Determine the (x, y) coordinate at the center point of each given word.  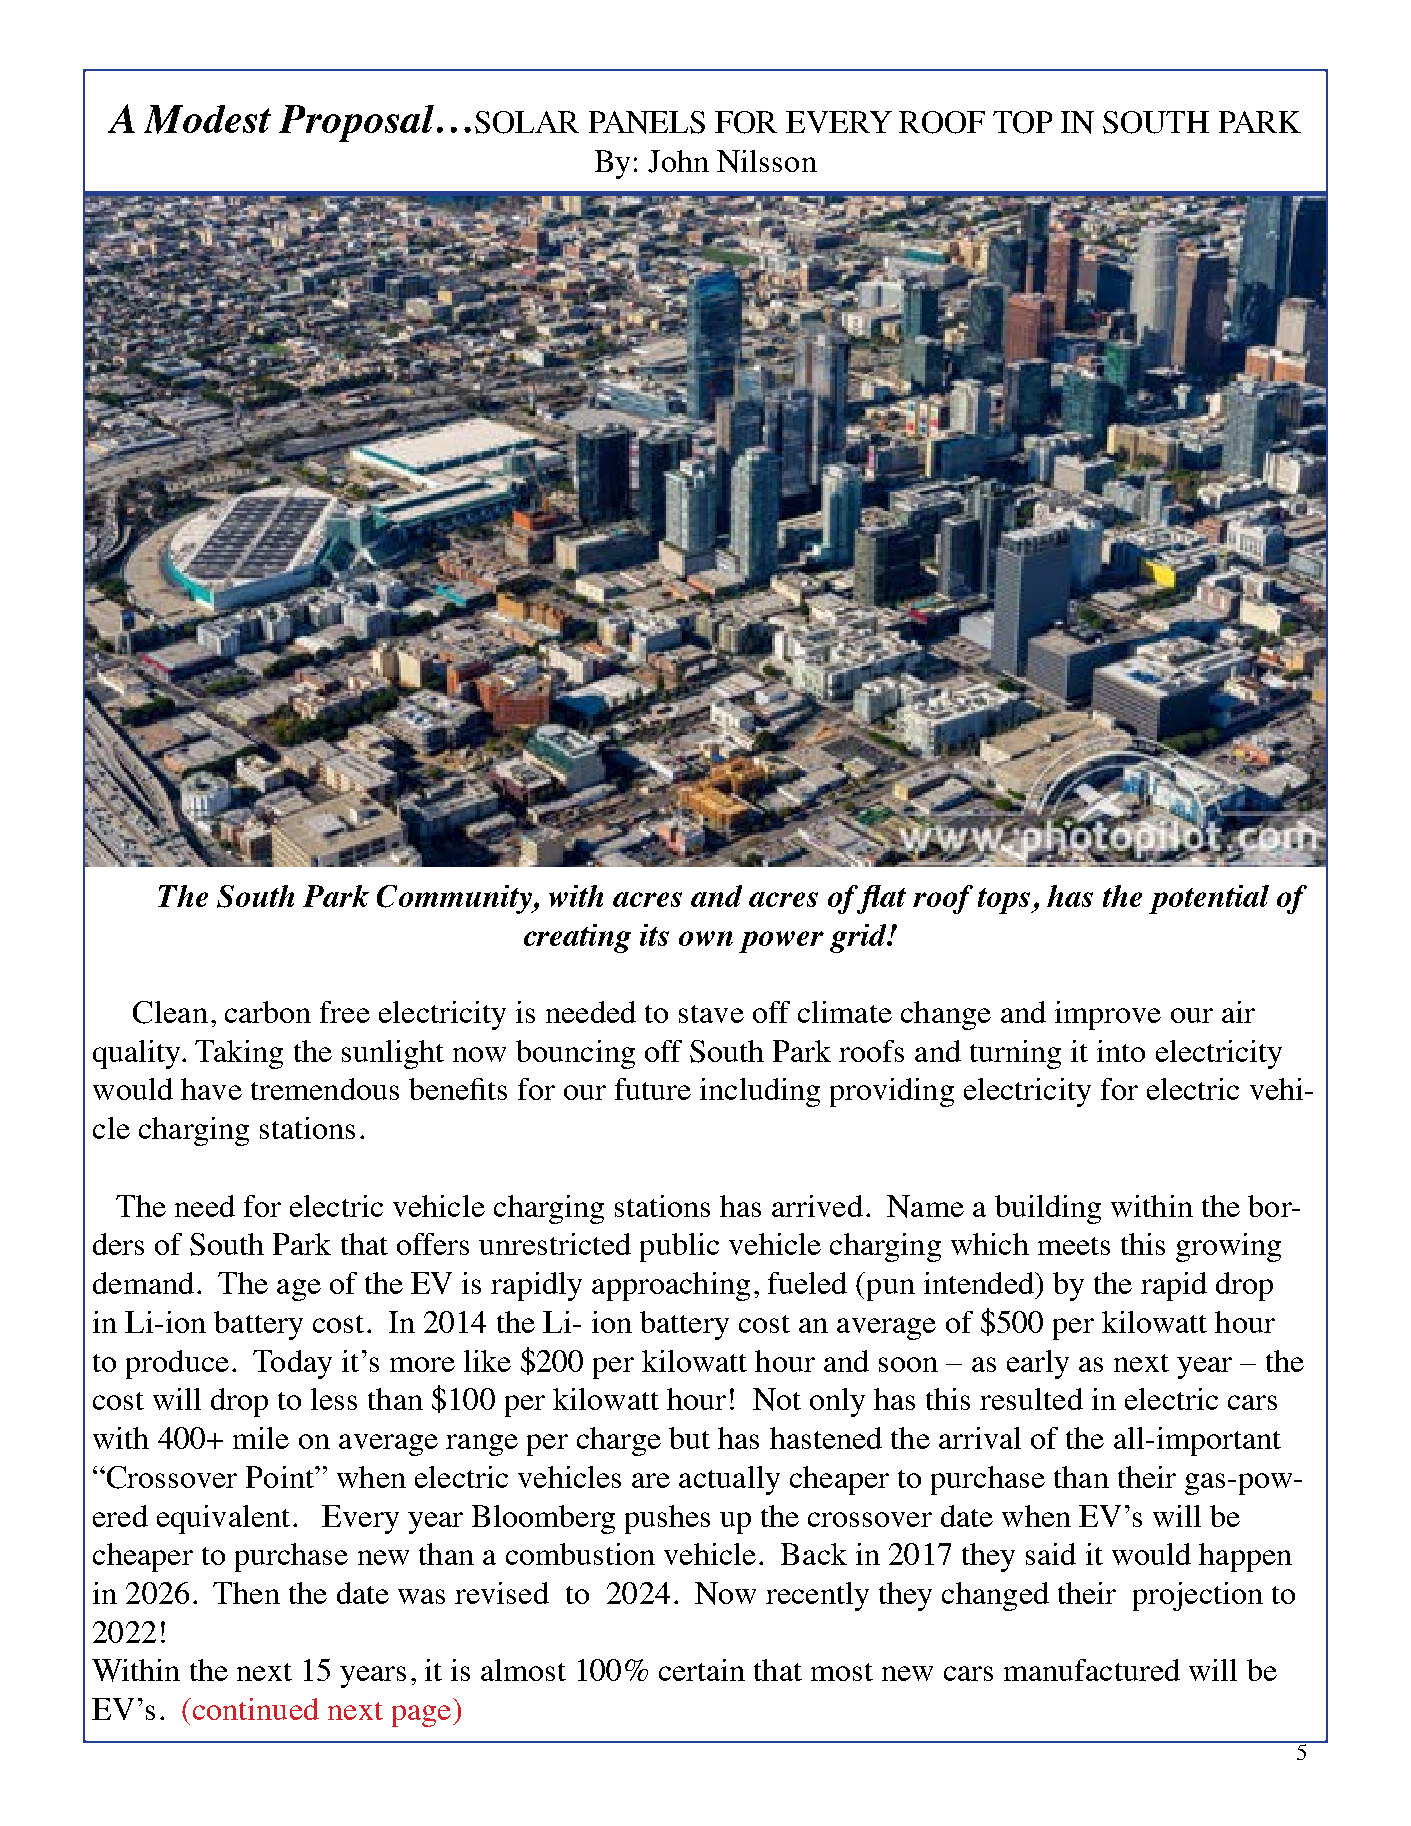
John (678, 161)
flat (880, 899)
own (706, 938)
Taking (239, 1054)
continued (254, 1709)
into (1121, 1051)
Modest (207, 119)
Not (777, 1399)
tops (1005, 901)
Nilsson (767, 161)
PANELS (647, 122)
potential (1209, 899)
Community (456, 899)
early (1038, 1364)
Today (292, 1364)
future (653, 1089)
